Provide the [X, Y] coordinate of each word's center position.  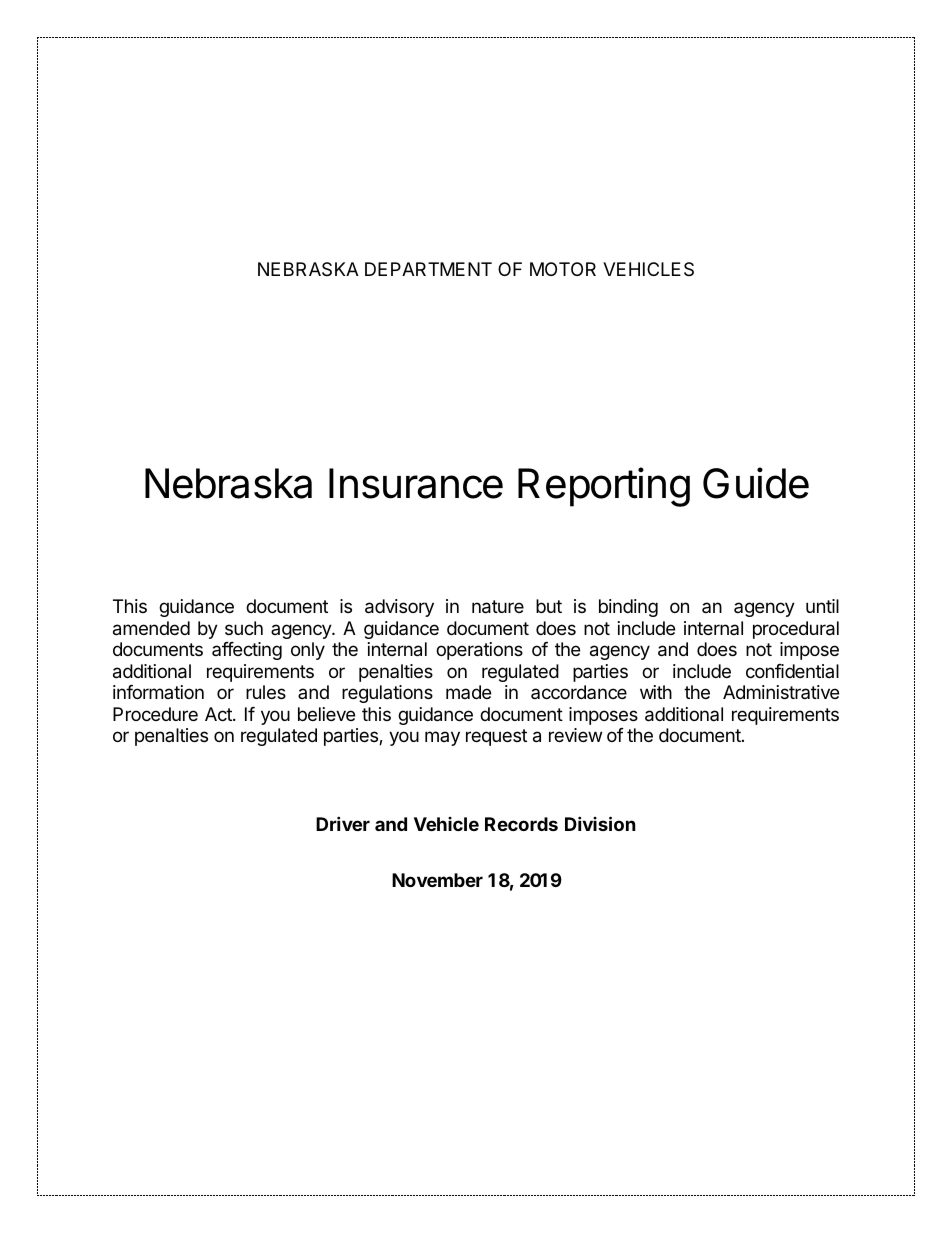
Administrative [781, 692]
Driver [343, 823]
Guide [756, 483]
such [244, 628]
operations [479, 651]
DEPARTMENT [428, 269]
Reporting [604, 487]
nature [498, 607]
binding [628, 608]
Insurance [416, 483]
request [496, 737]
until [822, 606]
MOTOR [563, 269]
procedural [796, 630]
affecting [247, 651]
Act [219, 714]
